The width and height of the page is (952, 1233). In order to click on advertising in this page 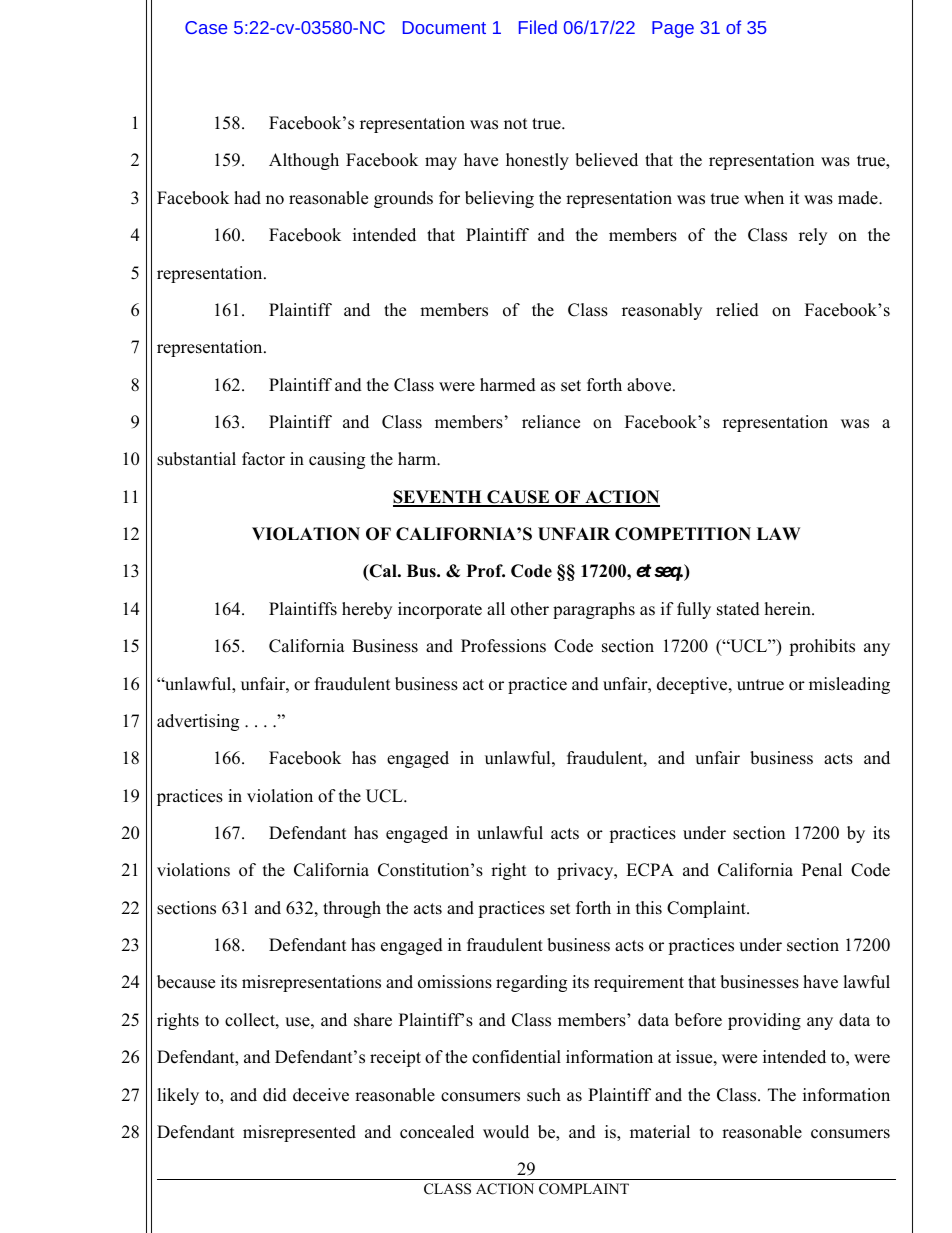, I will do `click(198, 722)`.
